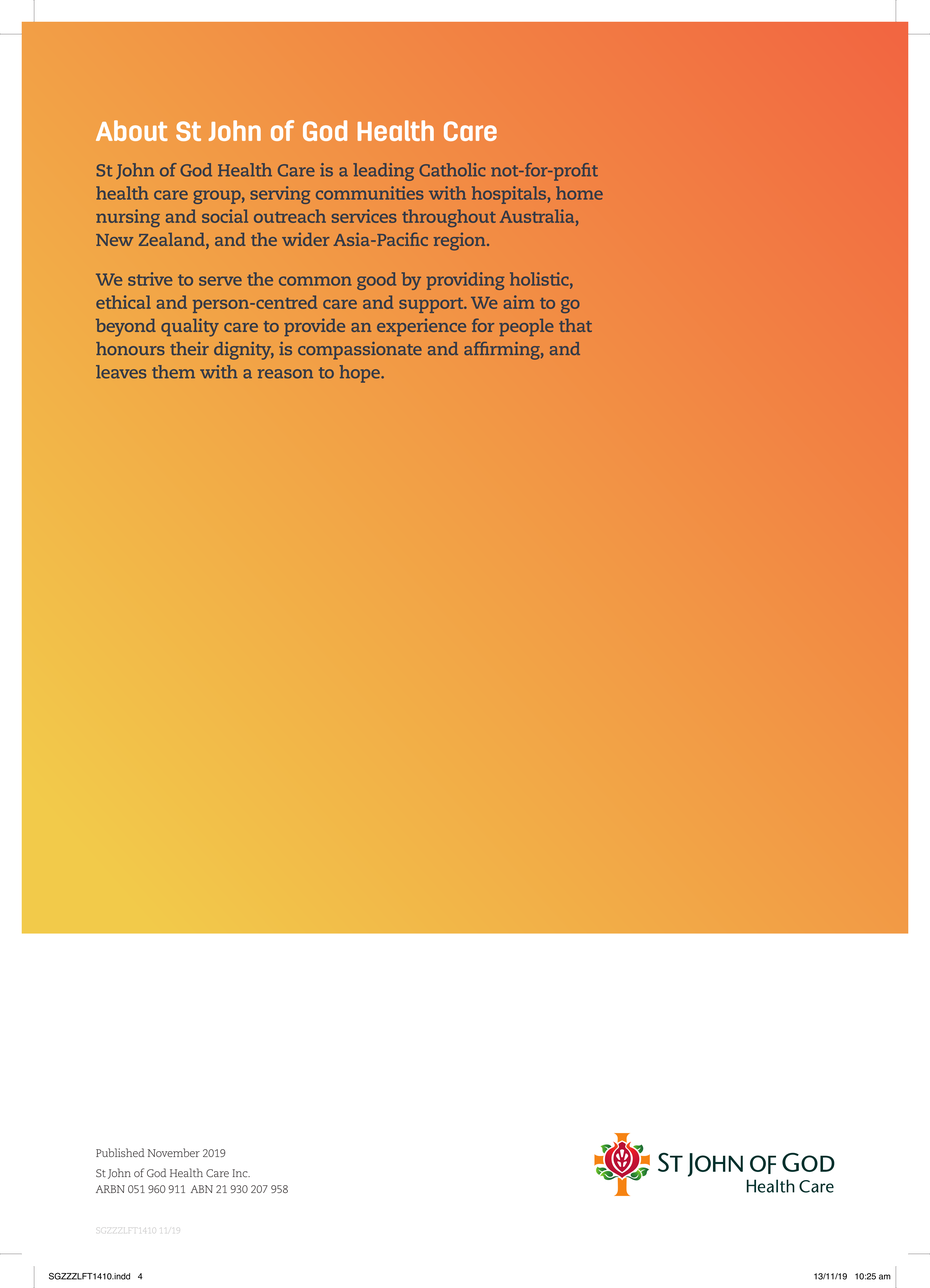 This page has width=930, height=1288. What do you see at coordinates (202, 1189) in the page?
I see `ABN` at bounding box center [202, 1189].
